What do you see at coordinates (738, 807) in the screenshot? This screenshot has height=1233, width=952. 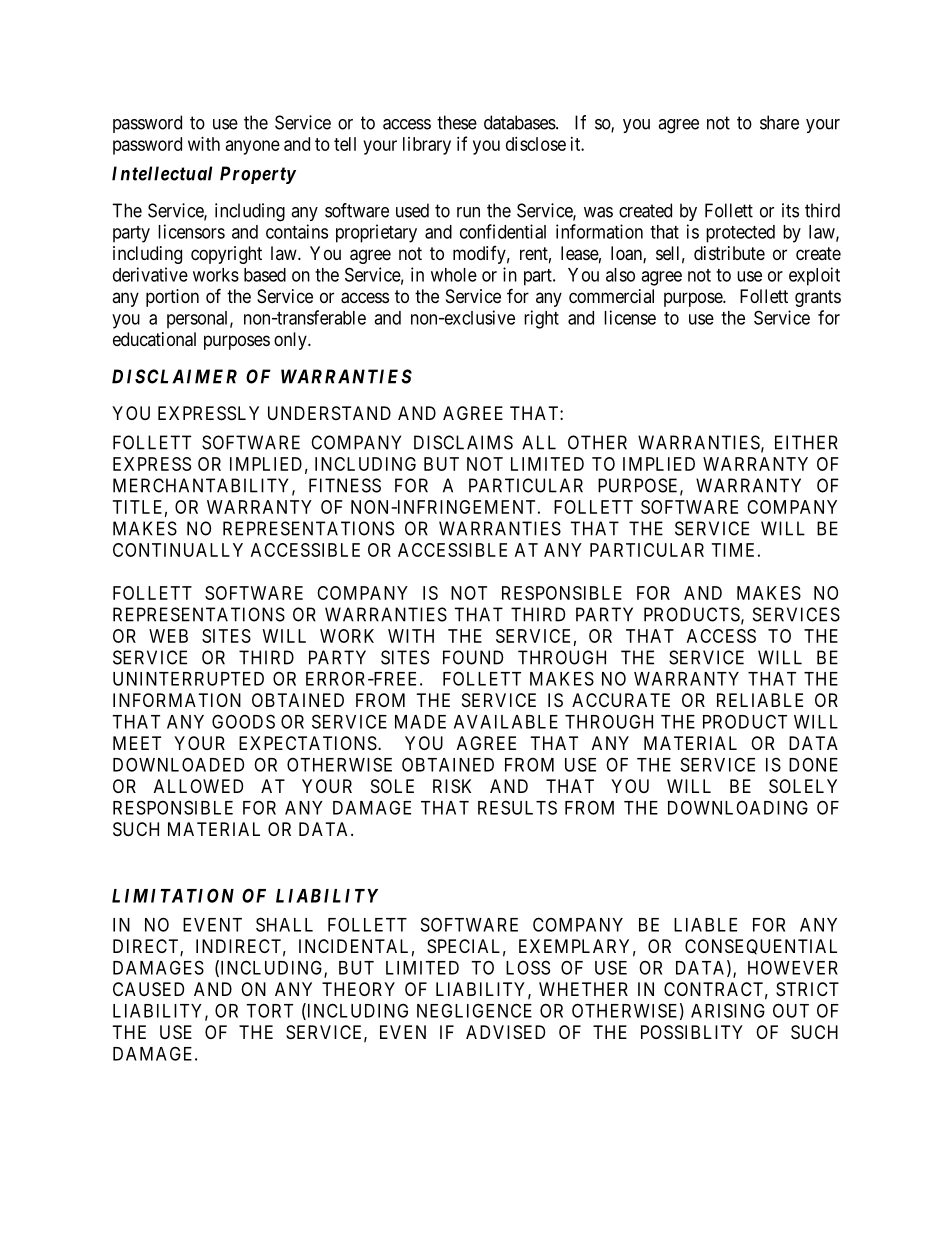 I see `DOWNLOADING` at bounding box center [738, 807].
